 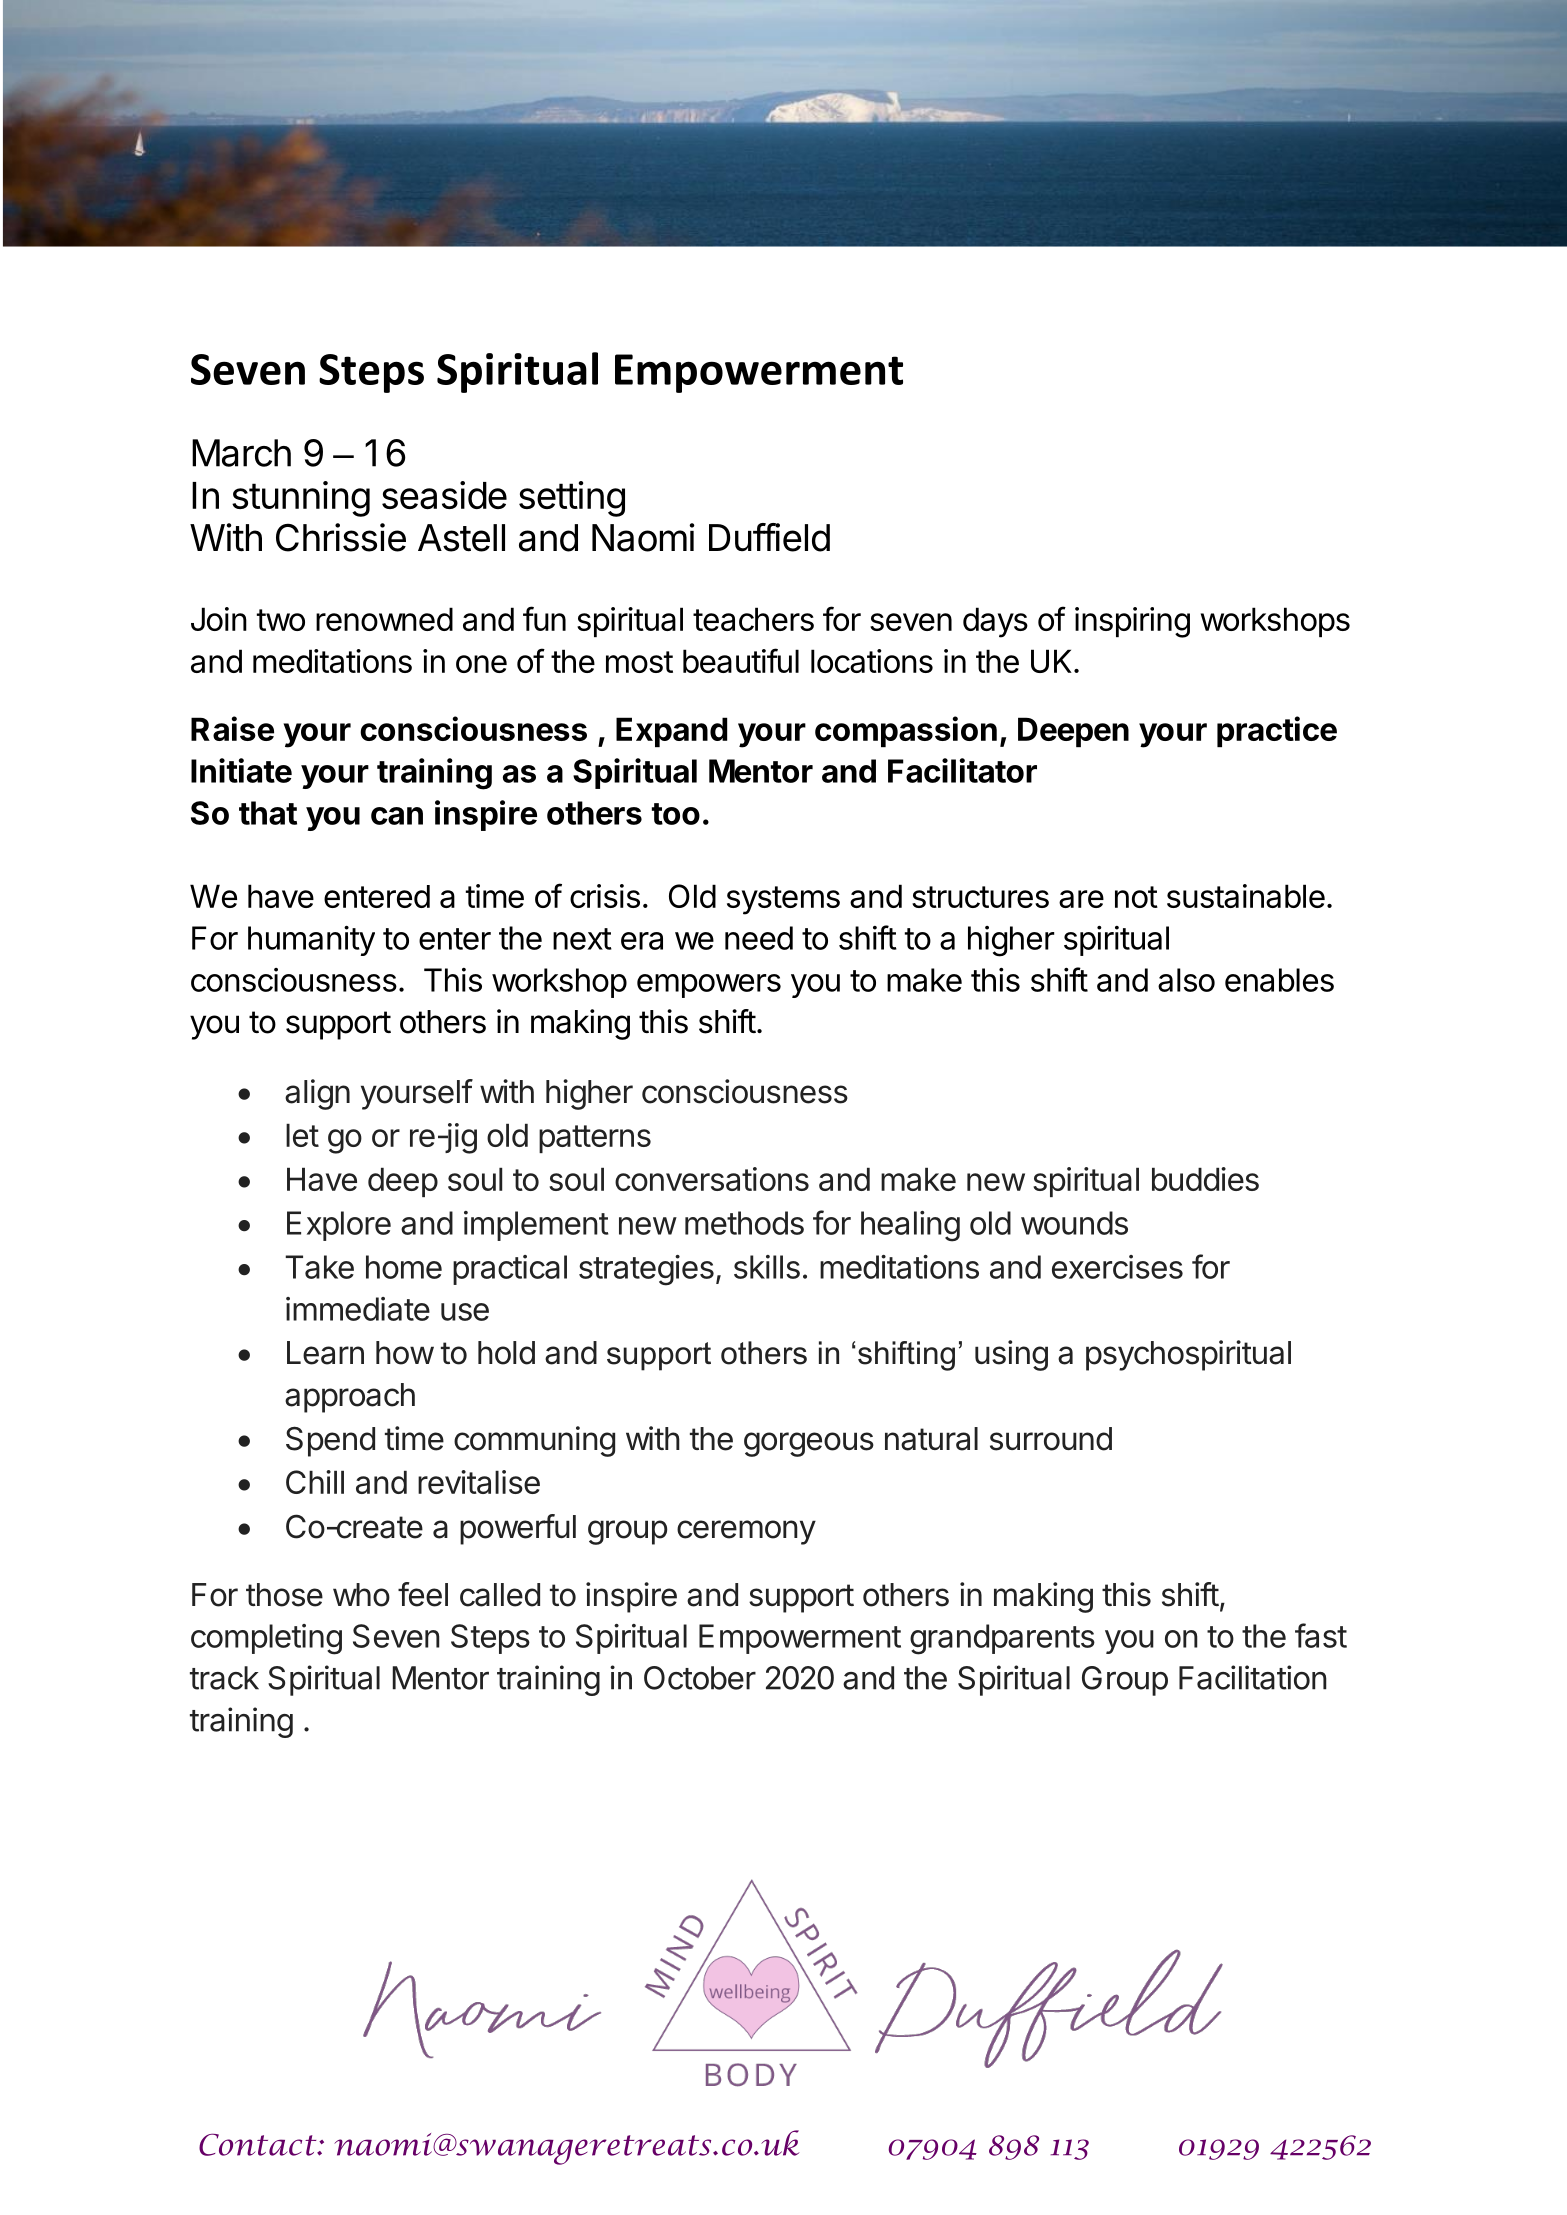 What do you see at coordinates (311, 941) in the image?
I see `humanity` at bounding box center [311, 941].
